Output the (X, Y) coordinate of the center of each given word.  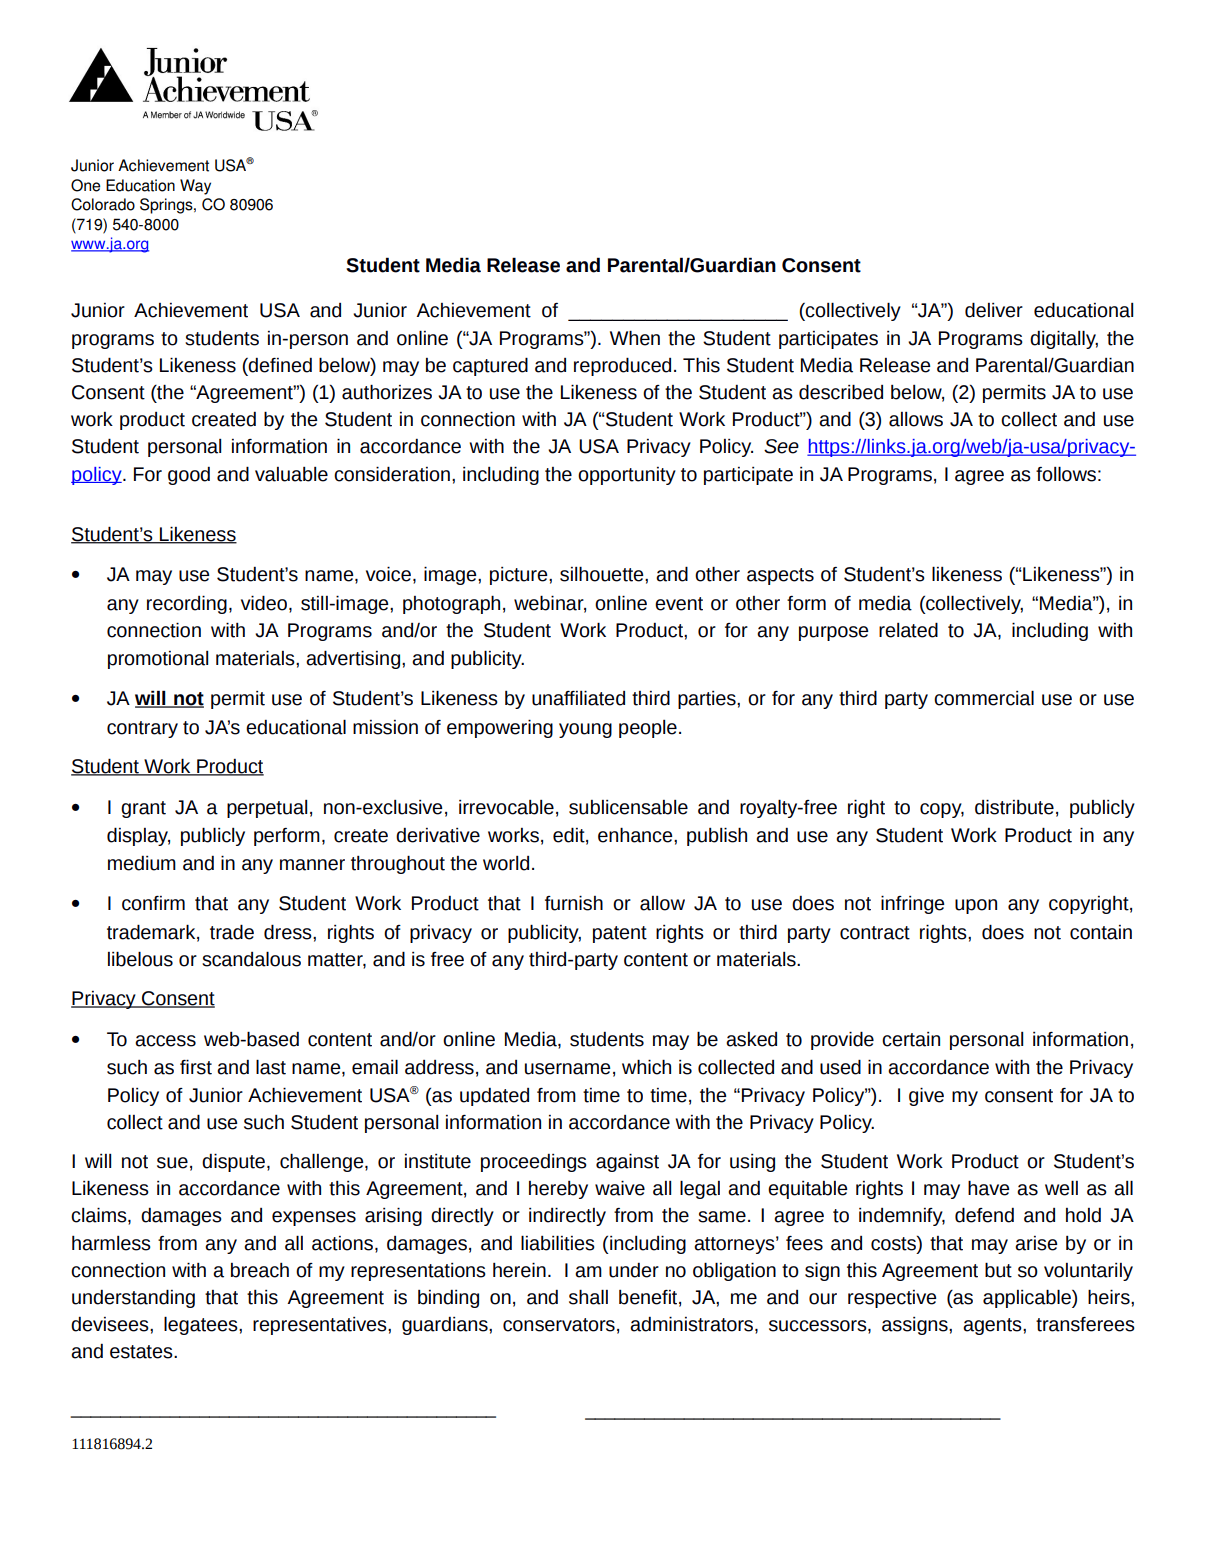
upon (976, 906)
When (635, 338)
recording (187, 604)
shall (588, 1297)
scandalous (251, 959)
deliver (994, 310)
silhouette (603, 574)
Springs (167, 206)
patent (620, 934)
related (908, 630)
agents (993, 1326)
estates (142, 1352)
